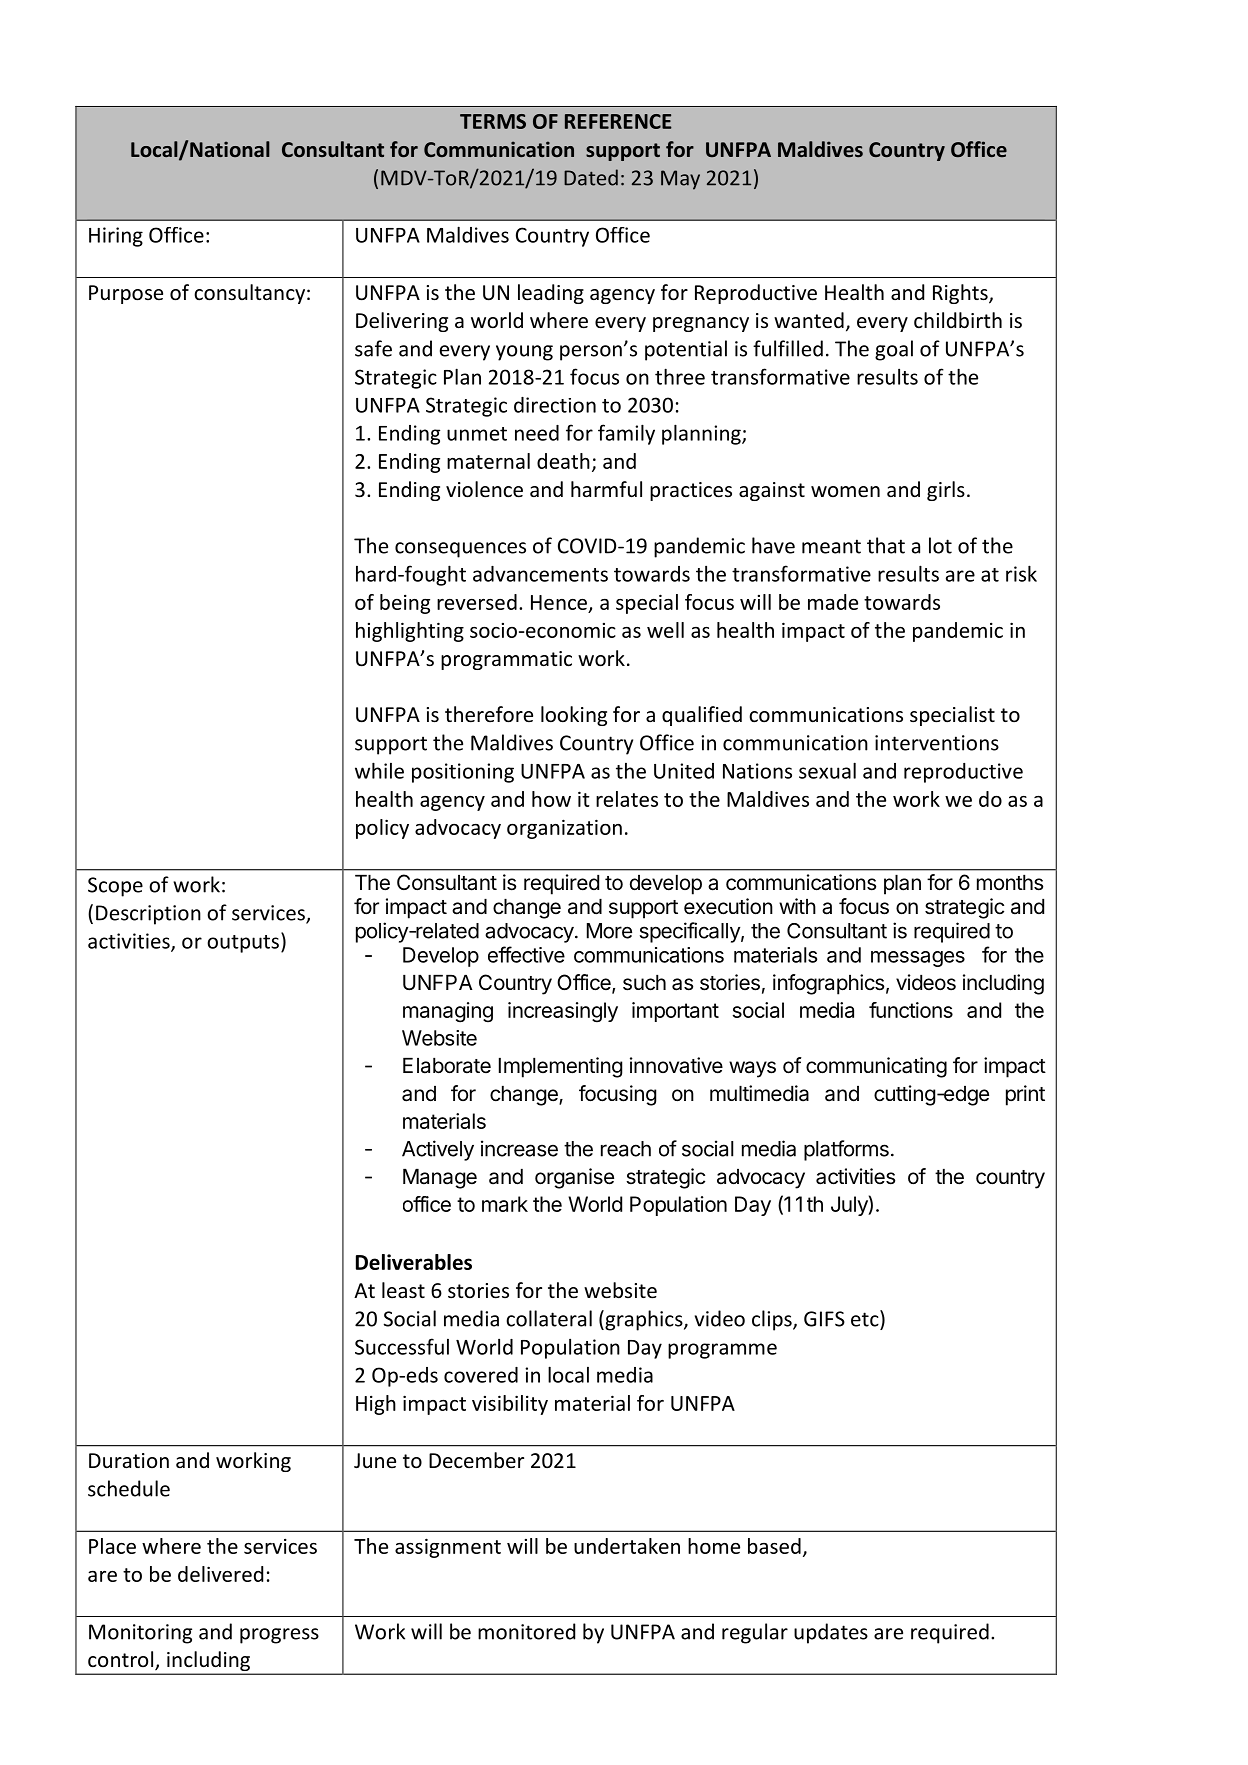 This screenshot has width=1248, height=1765. What do you see at coordinates (961, 294) in the screenshot?
I see `Rights` at bounding box center [961, 294].
